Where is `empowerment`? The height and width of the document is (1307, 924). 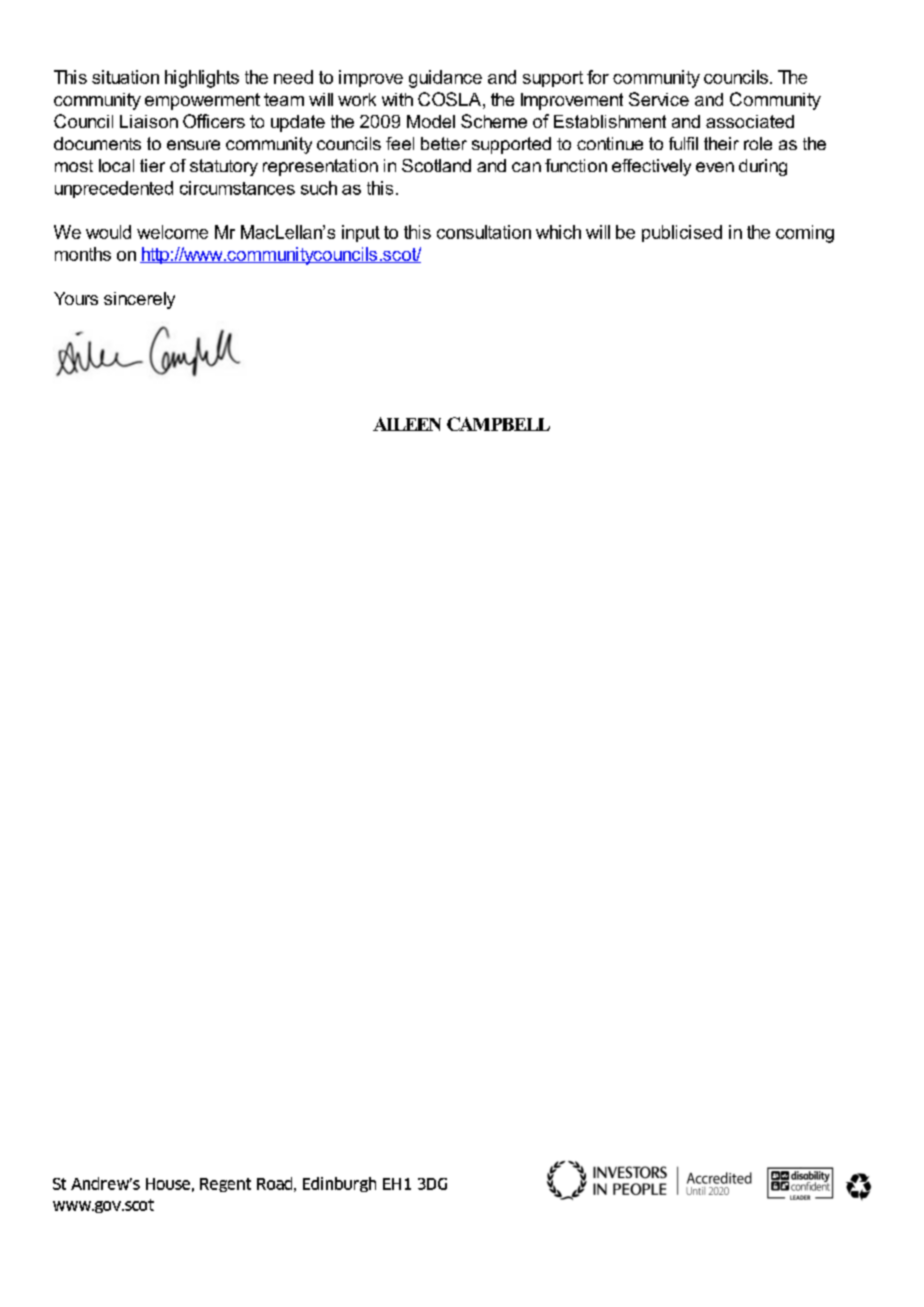
empowerment is located at coordinates (202, 101).
